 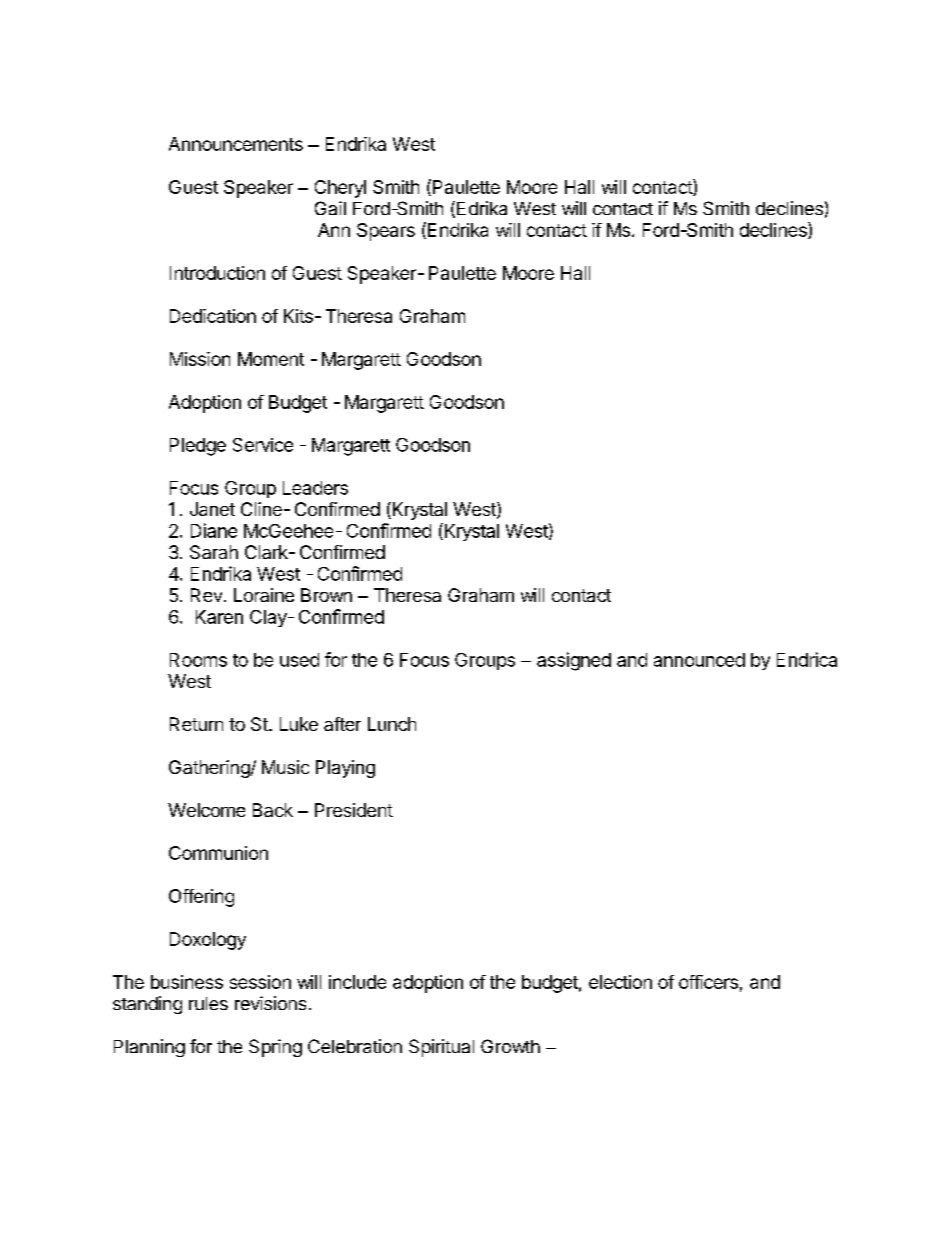 I want to click on Spears, so click(x=386, y=232).
